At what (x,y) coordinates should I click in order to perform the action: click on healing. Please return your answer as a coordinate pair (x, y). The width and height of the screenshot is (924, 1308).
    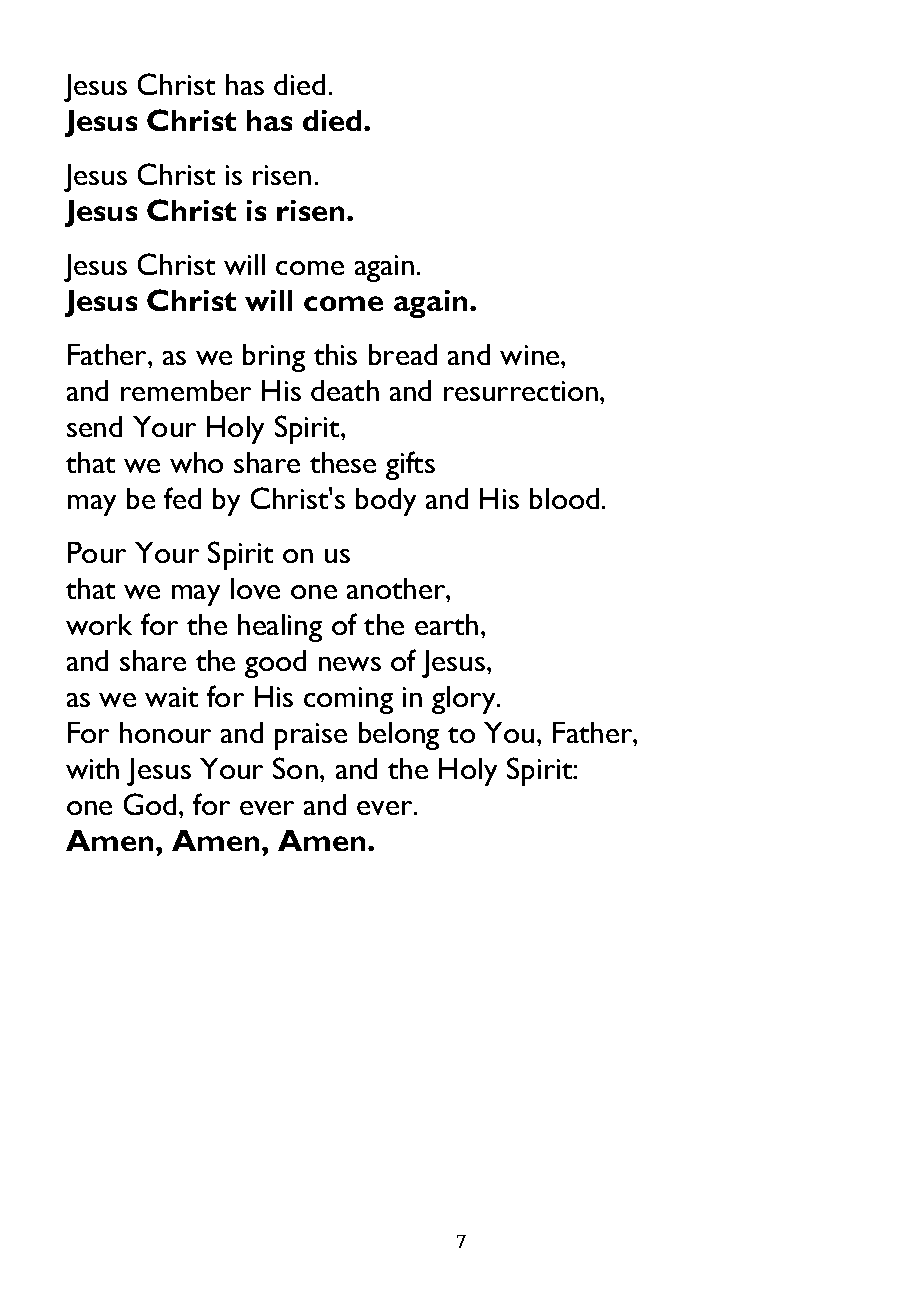
    Looking at the image, I should click on (280, 628).
